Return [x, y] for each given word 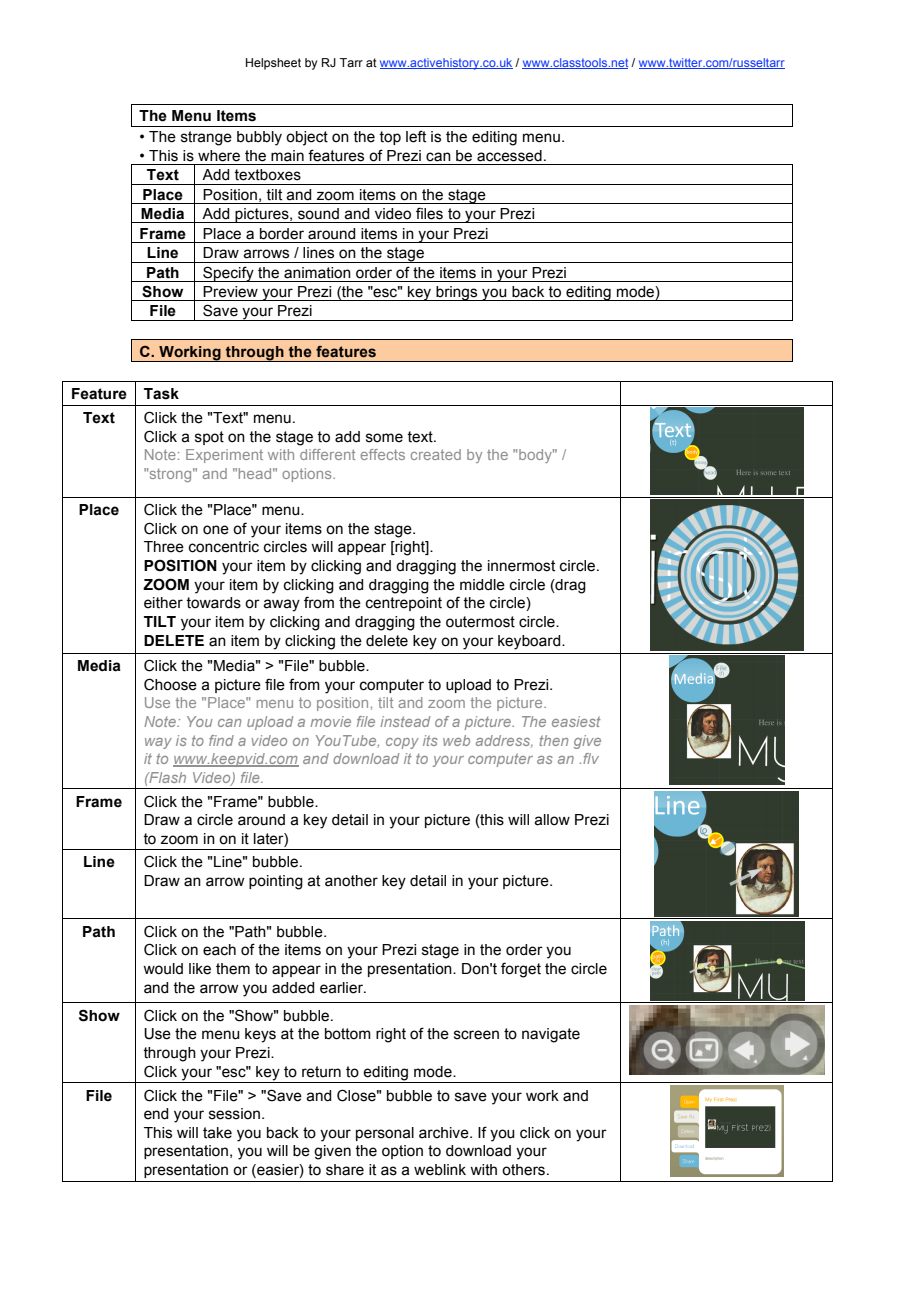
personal [385, 1134]
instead [405, 721]
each [219, 950]
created [436, 454]
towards [213, 603]
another [351, 881]
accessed [509, 156]
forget [521, 970]
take [217, 1133]
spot [209, 438]
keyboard [530, 642]
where [219, 156]
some [384, 438]
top [390, 138]
